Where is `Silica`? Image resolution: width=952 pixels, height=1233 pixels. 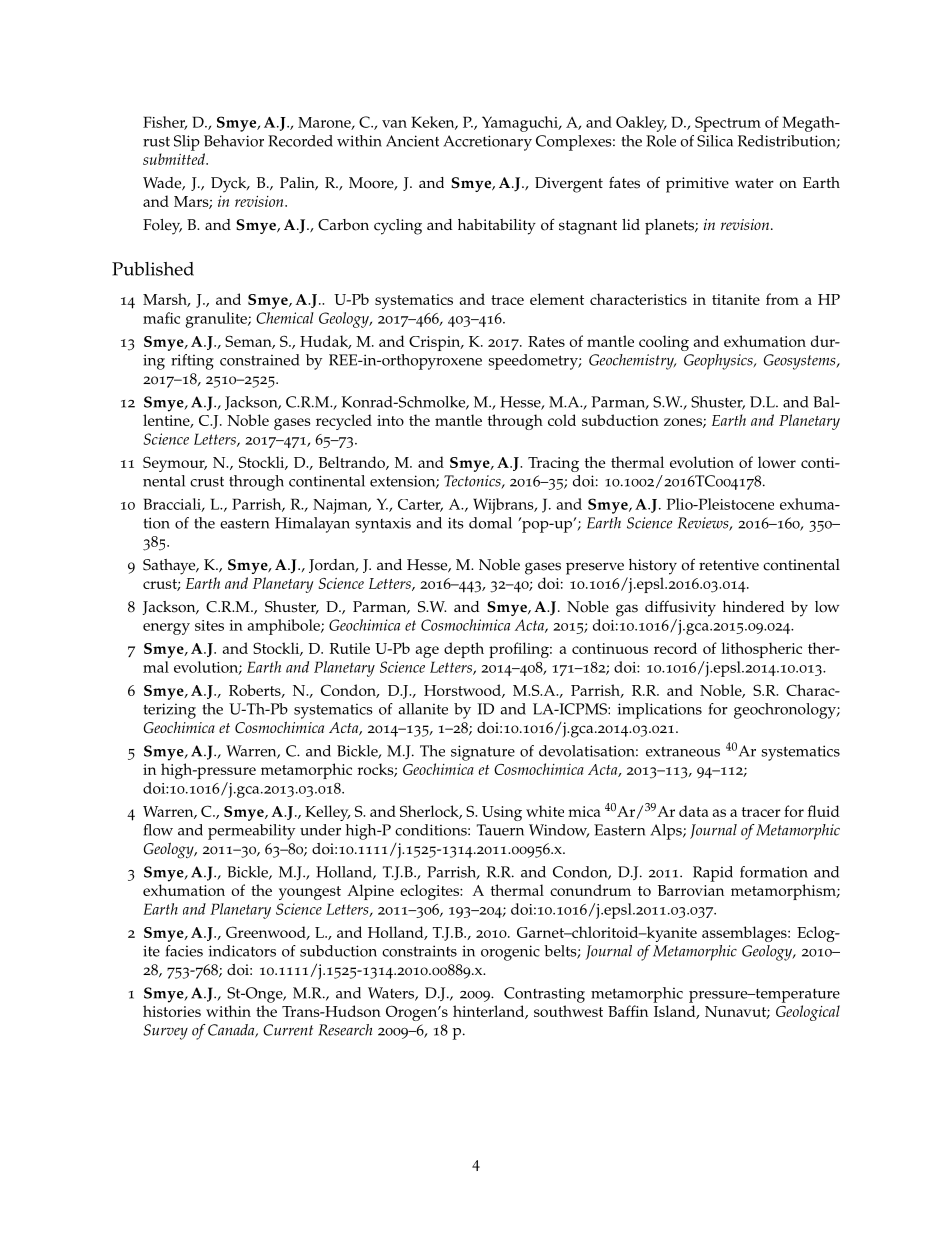 Silica is located at coordinates (715, 141).
